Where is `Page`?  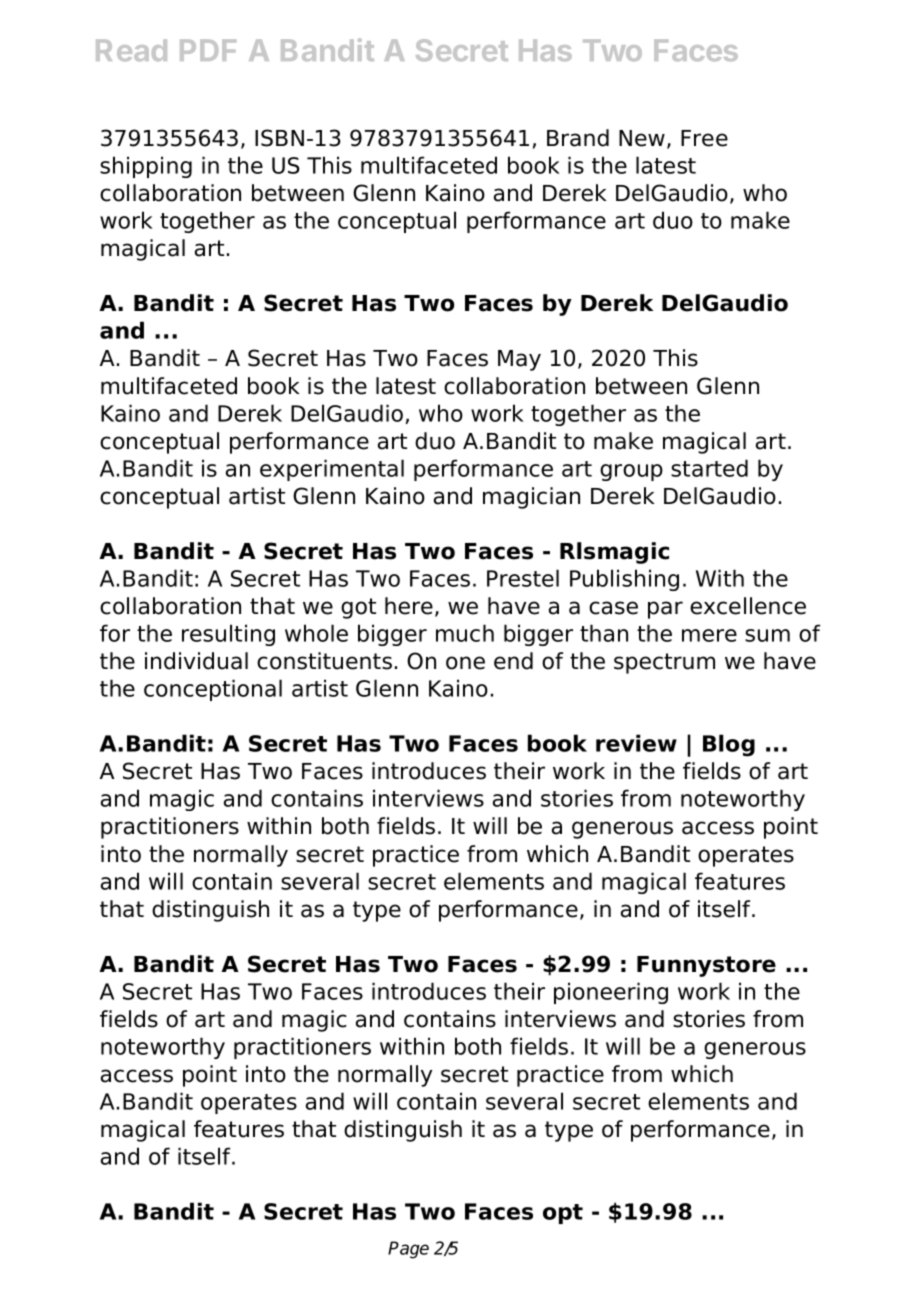 Page is located at coordinates (408, 1250).
